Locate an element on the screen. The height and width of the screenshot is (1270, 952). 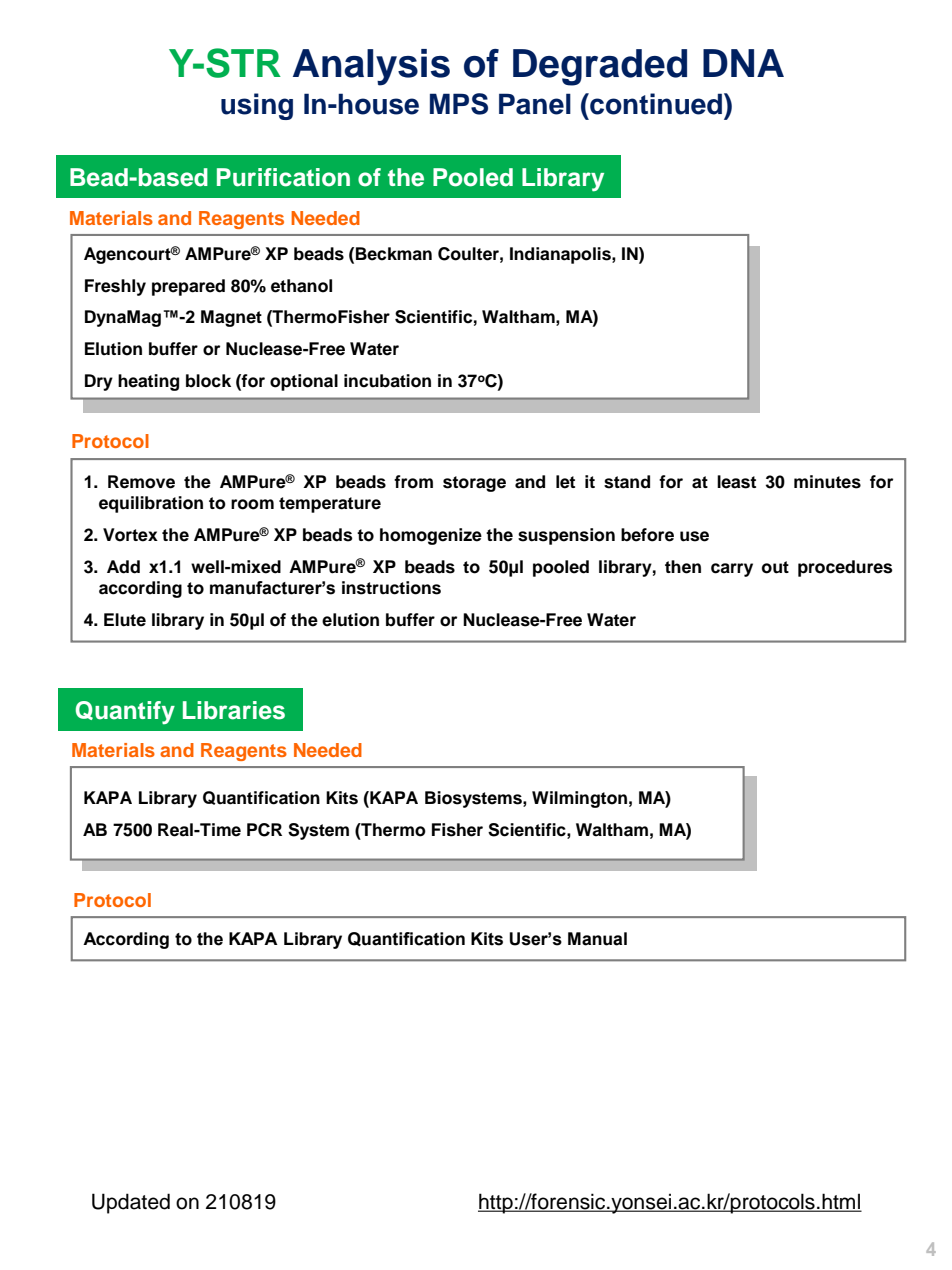
instructions is located at coordinates (391, 588).
